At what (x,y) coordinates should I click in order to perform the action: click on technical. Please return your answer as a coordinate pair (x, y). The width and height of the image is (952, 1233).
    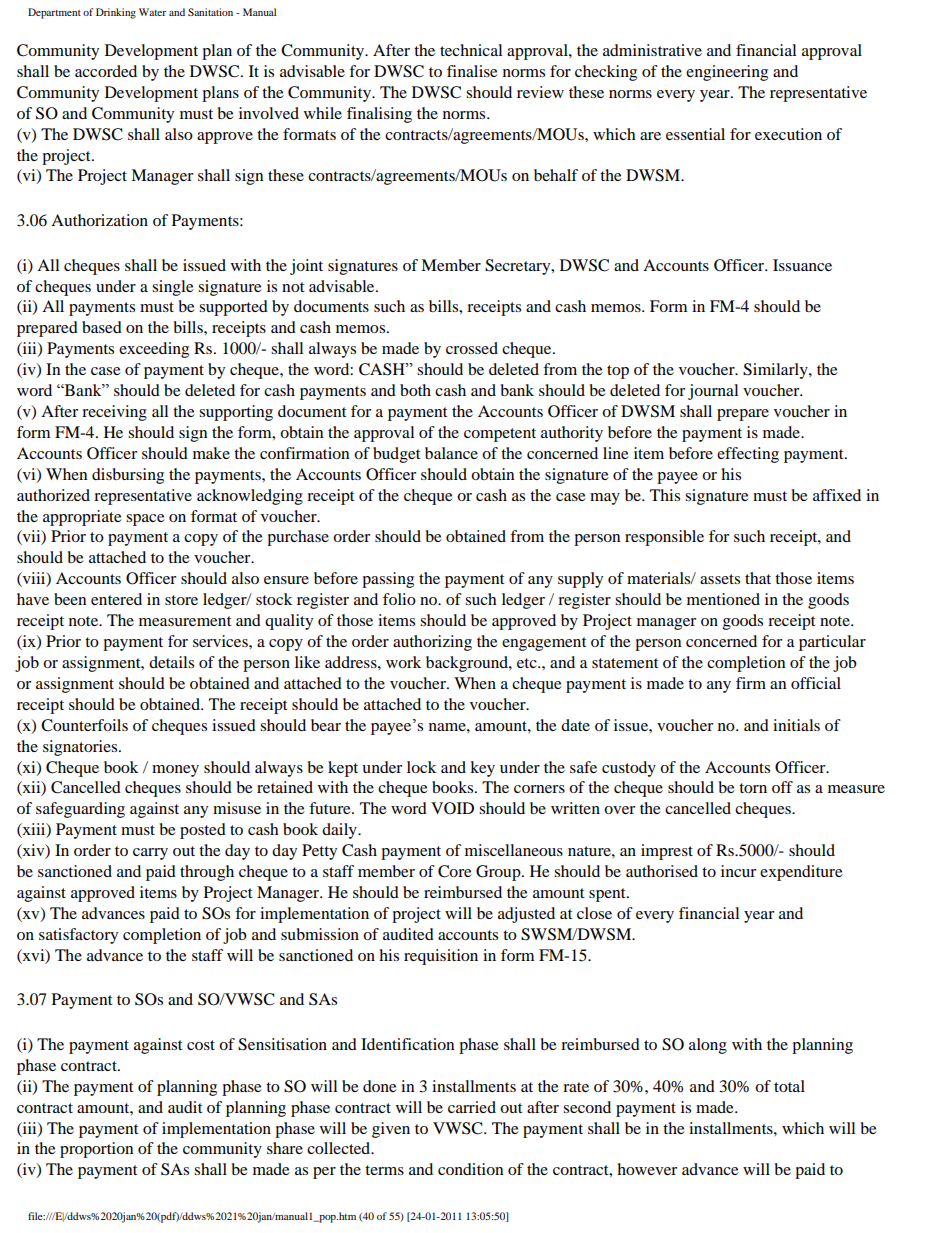
    Looking at the image, I should click on (471, 50).
